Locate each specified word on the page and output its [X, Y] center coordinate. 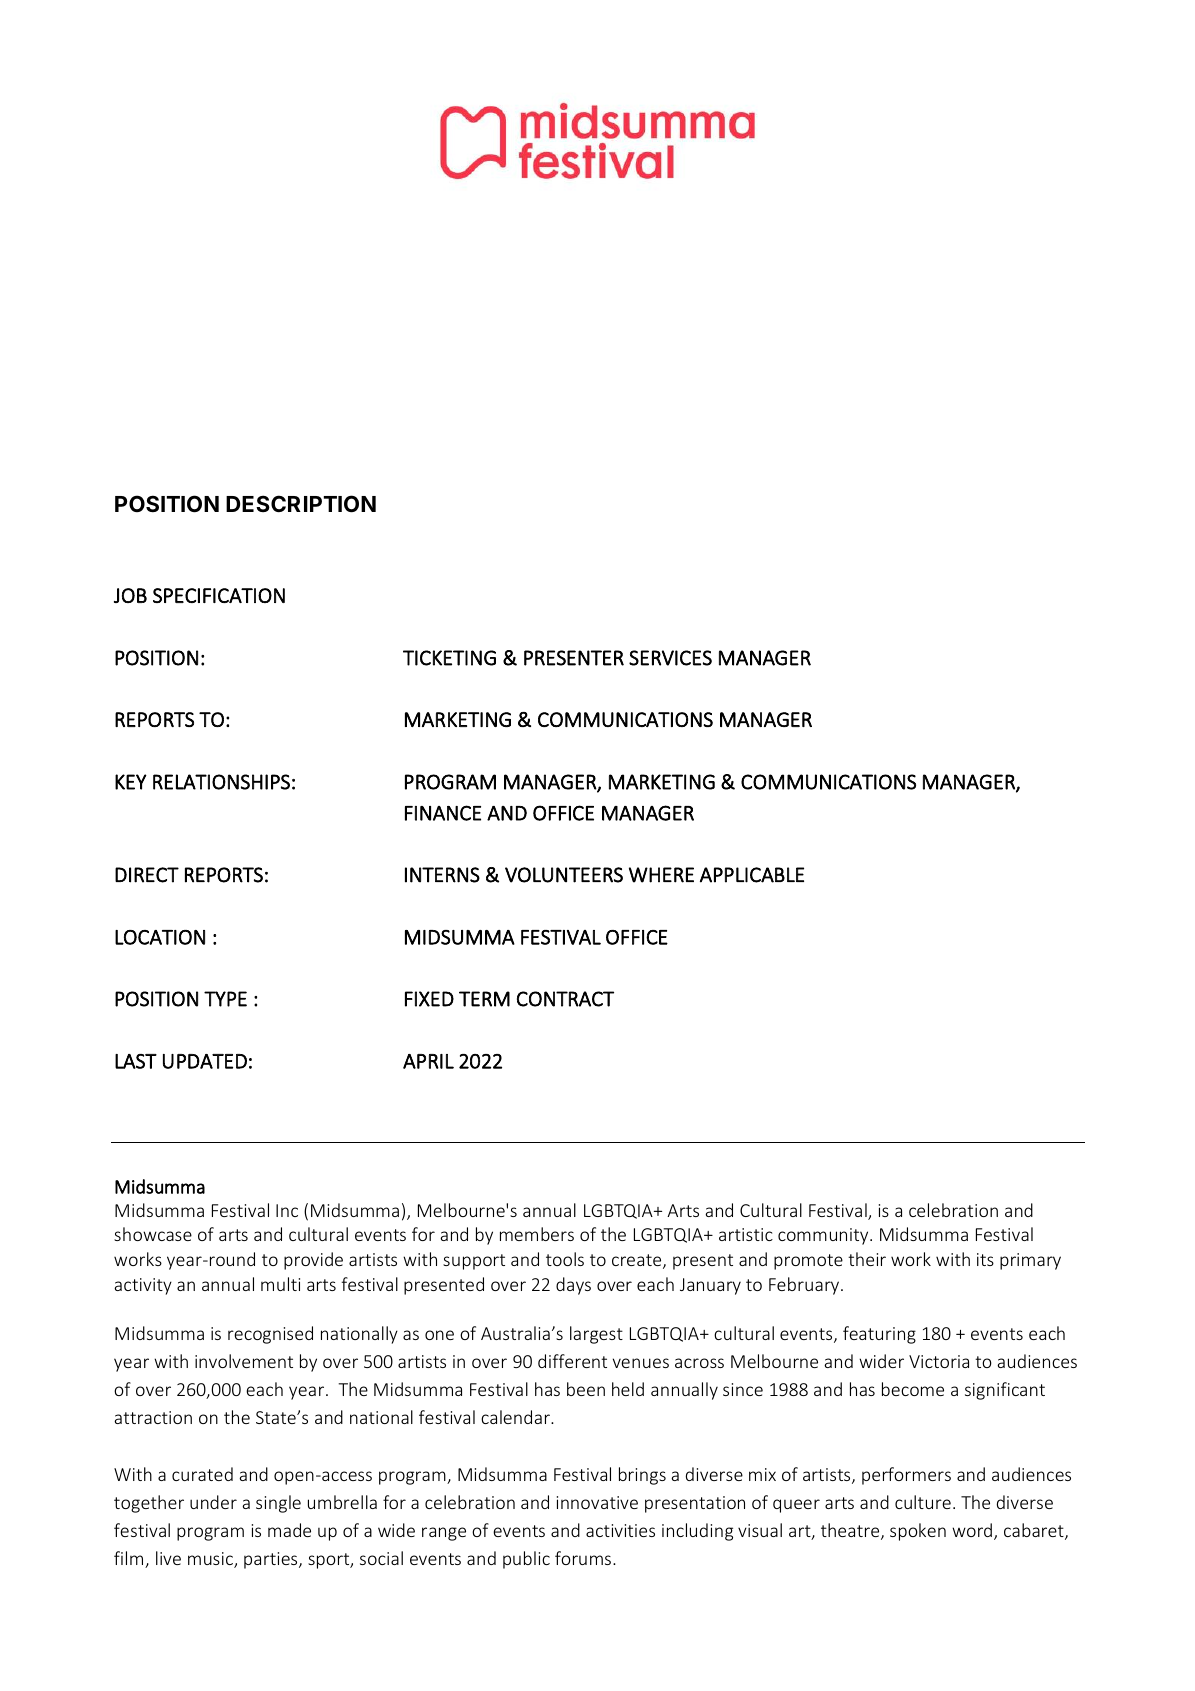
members [537, 1234]
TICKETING [449, 658]
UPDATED [205, 1061]
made [289, 1530]
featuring [879, 1335]
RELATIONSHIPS [221, 782]
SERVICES [670, 658]
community [824, 1236]
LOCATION [160, 937]
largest [596, 1335]
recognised [270, 1335]
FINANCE [443, 813]
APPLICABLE [752, 875]
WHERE [661, 875]
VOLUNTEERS [564, 875]
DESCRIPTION [301, 504]
